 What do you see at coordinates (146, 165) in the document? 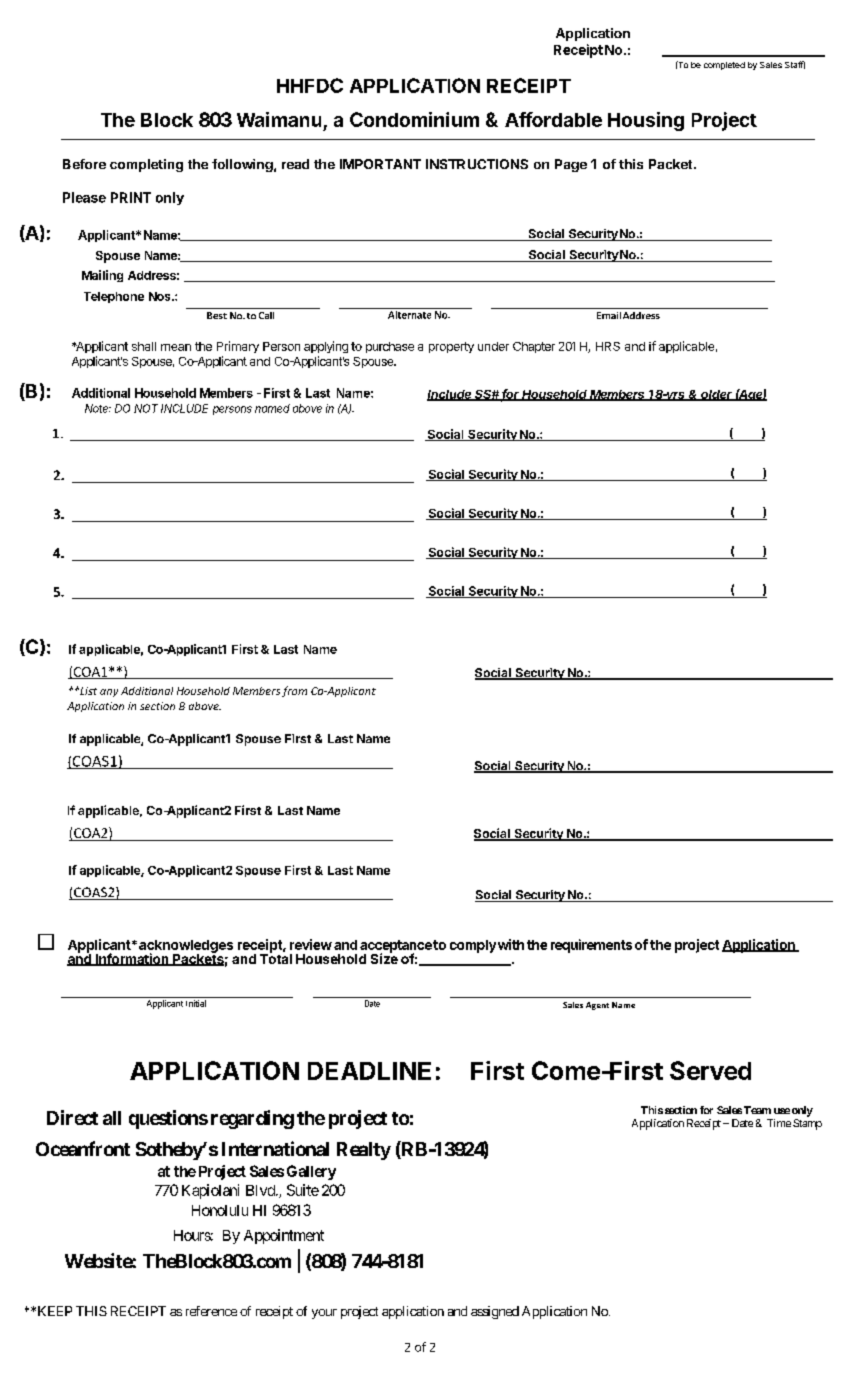
I see `completing` at bounding box center [146, 165].
